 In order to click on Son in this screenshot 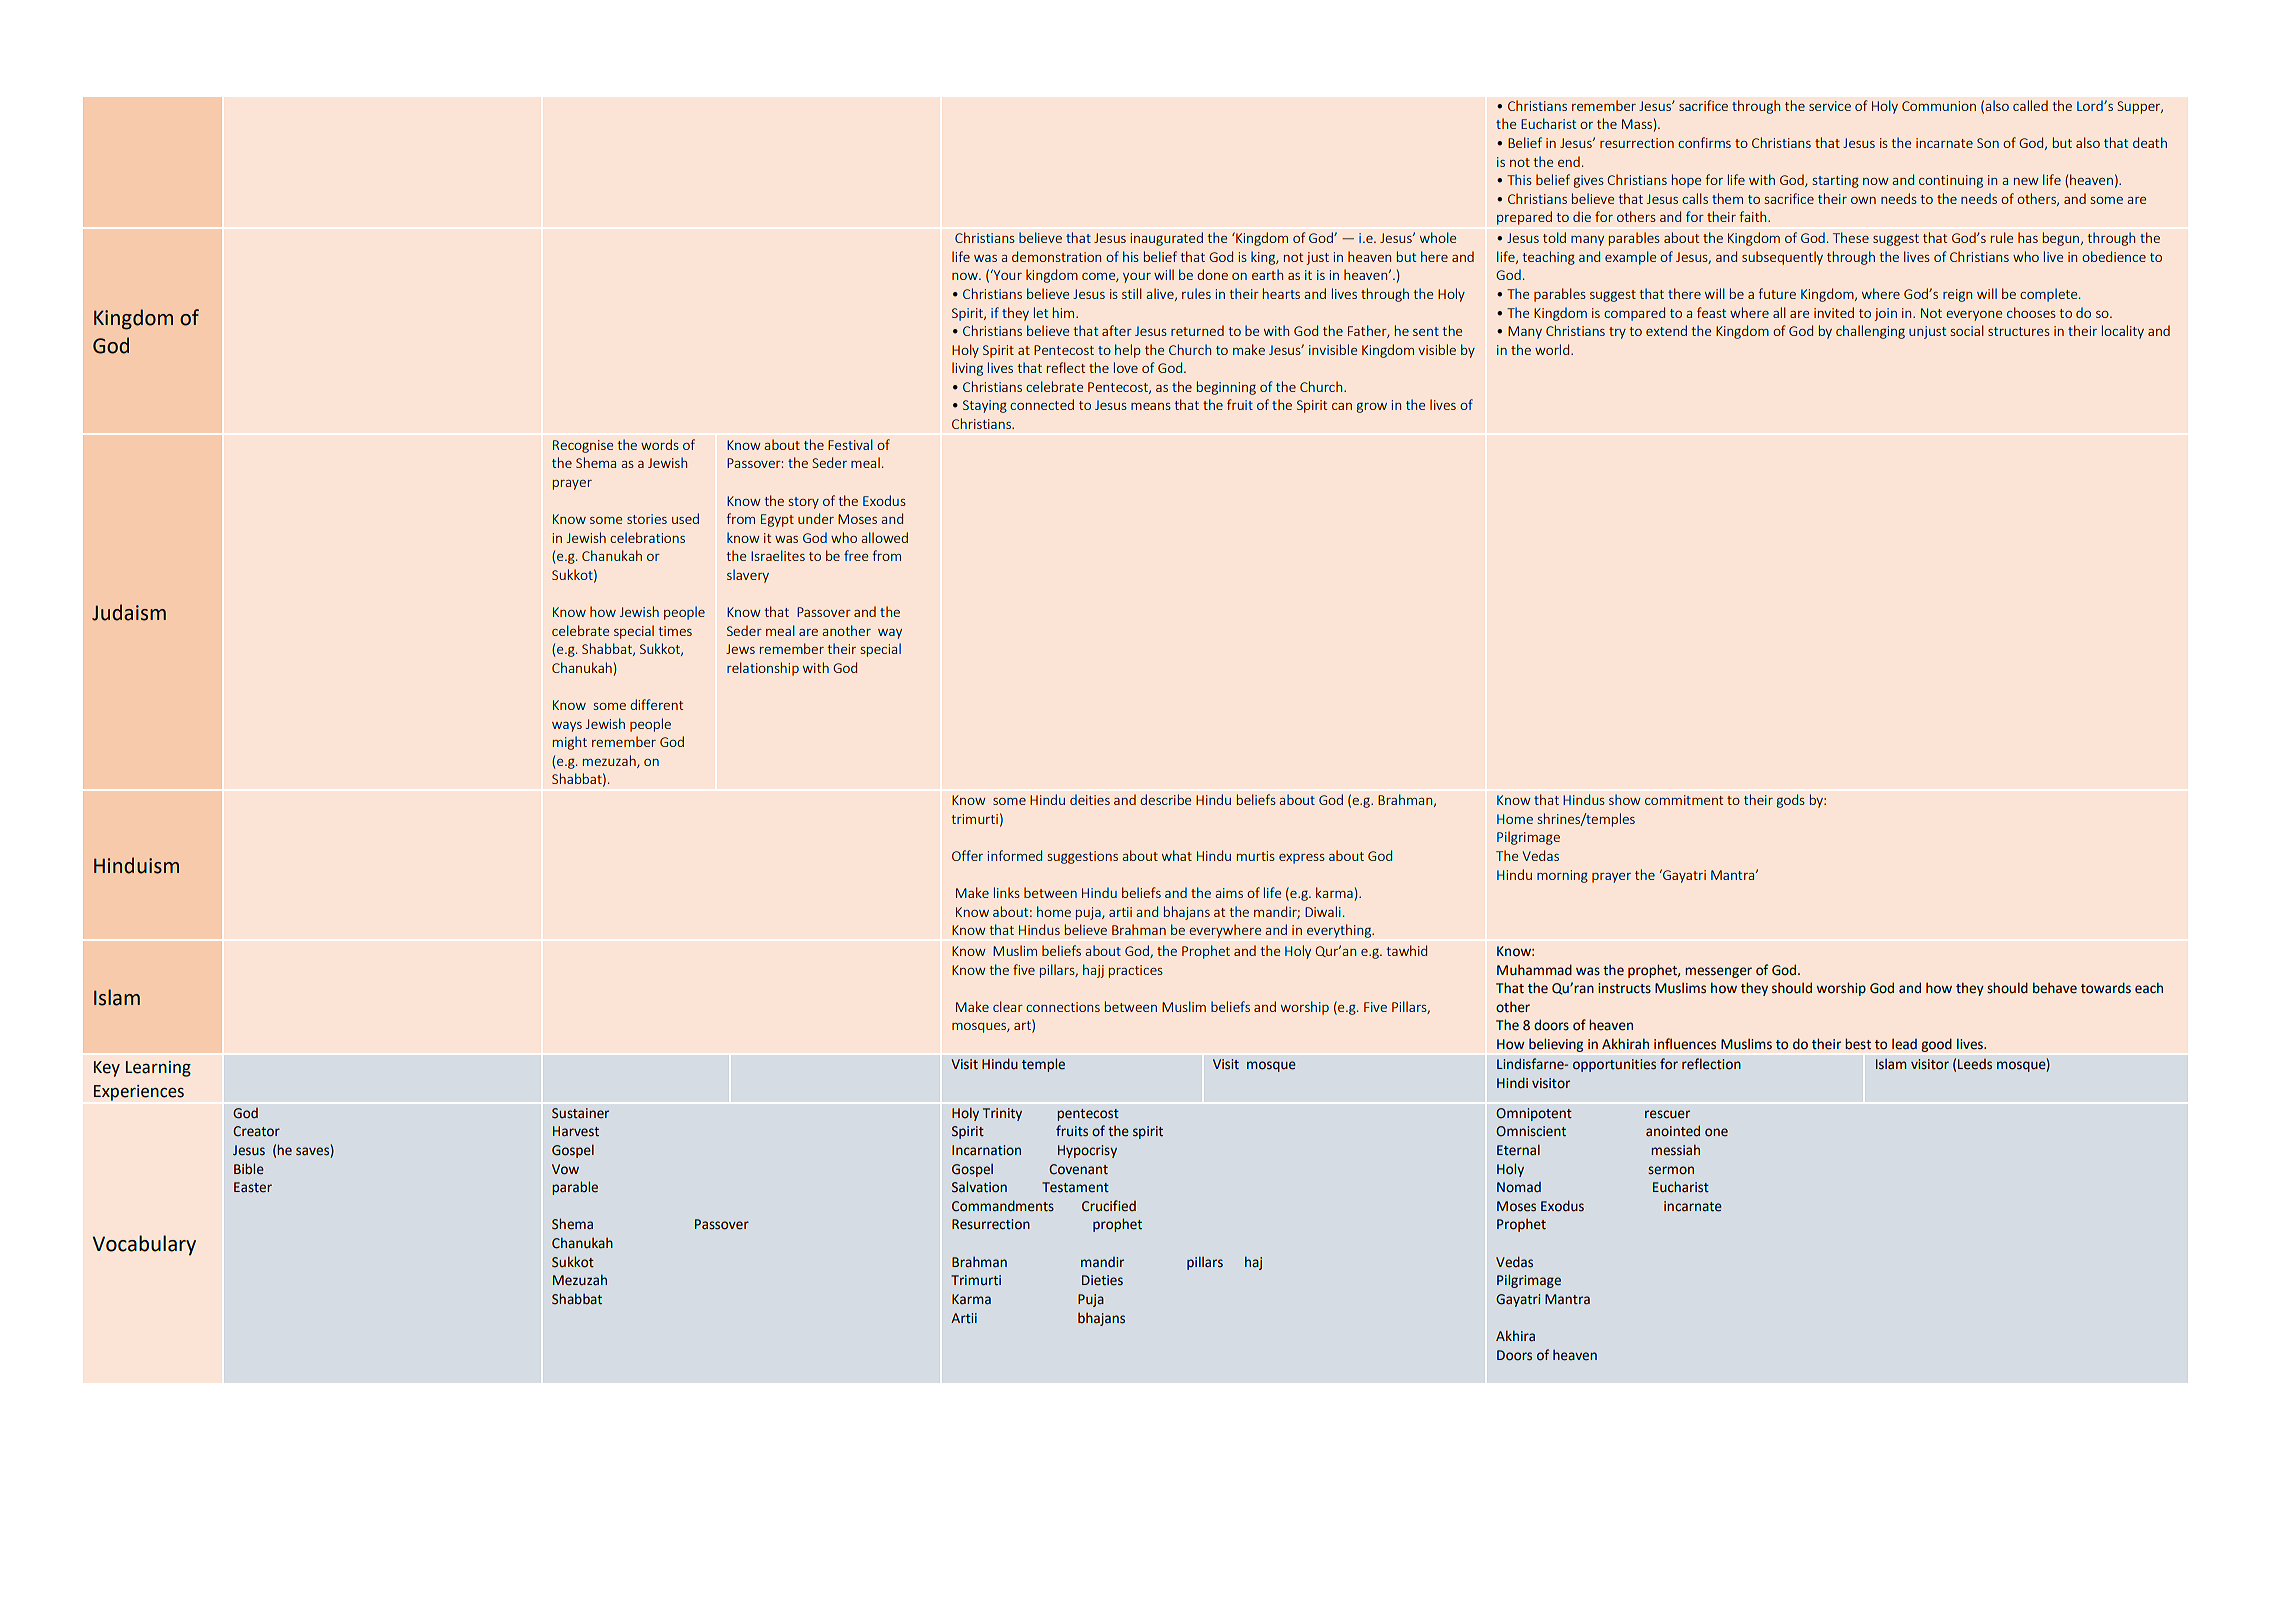, I will do `click(1988, 143)`.
